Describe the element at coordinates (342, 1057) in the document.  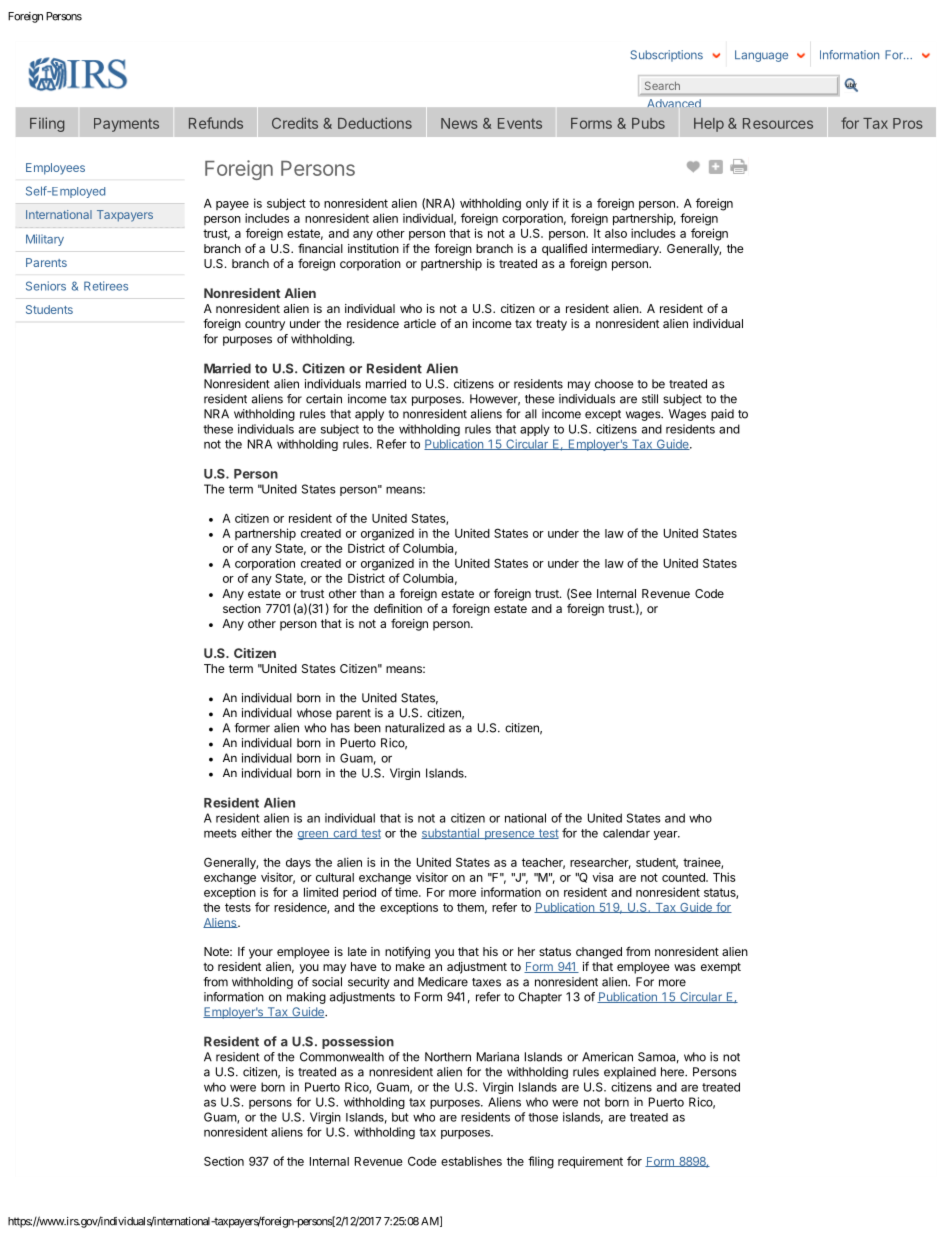
I see `Commonwealth` at that location.
